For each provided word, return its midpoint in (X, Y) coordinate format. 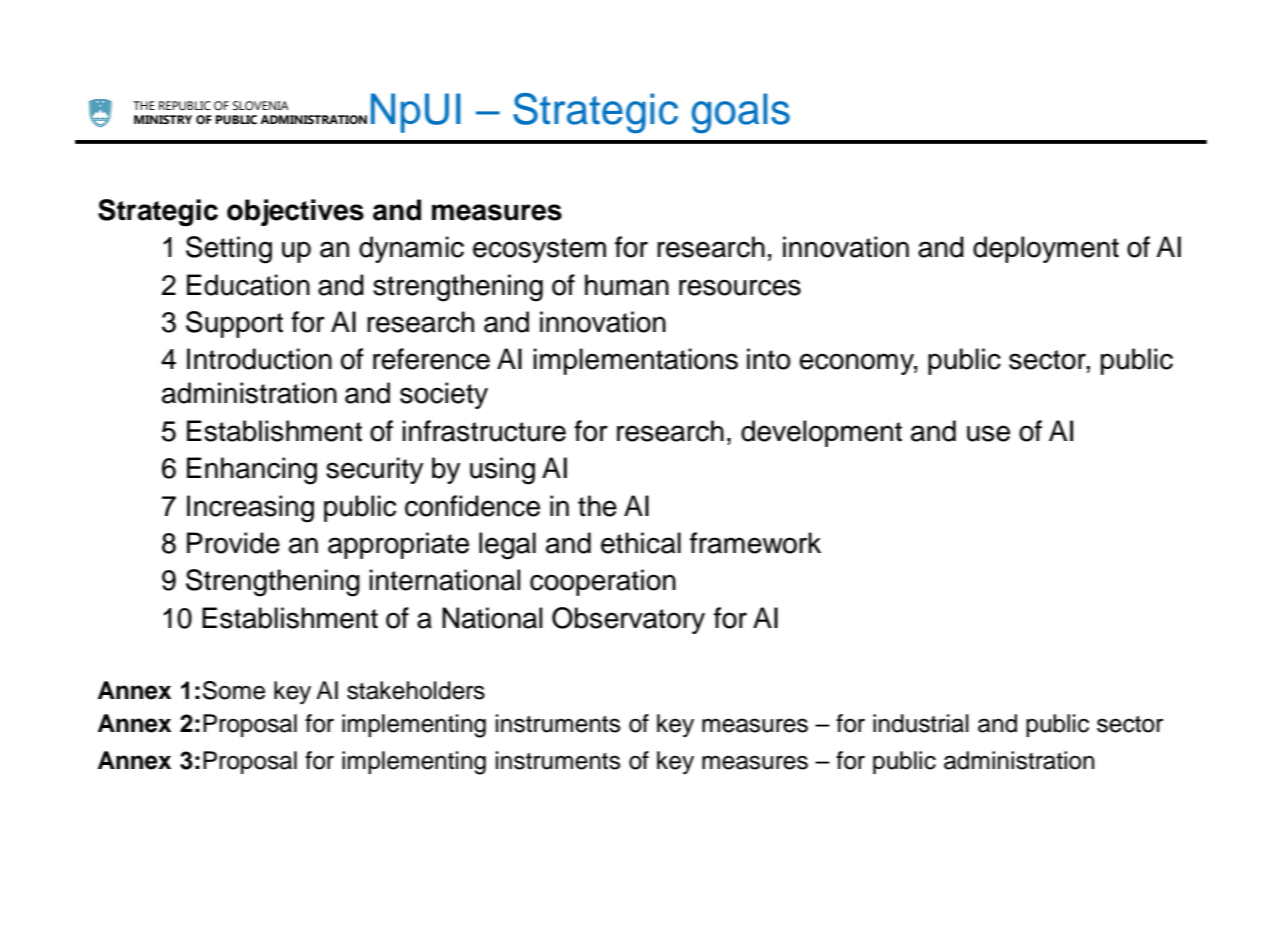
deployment (1046, 249)
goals (740, 113)
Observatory (628, 620)
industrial (921, 723)
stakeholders (416, 690)
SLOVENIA (261, 105)
